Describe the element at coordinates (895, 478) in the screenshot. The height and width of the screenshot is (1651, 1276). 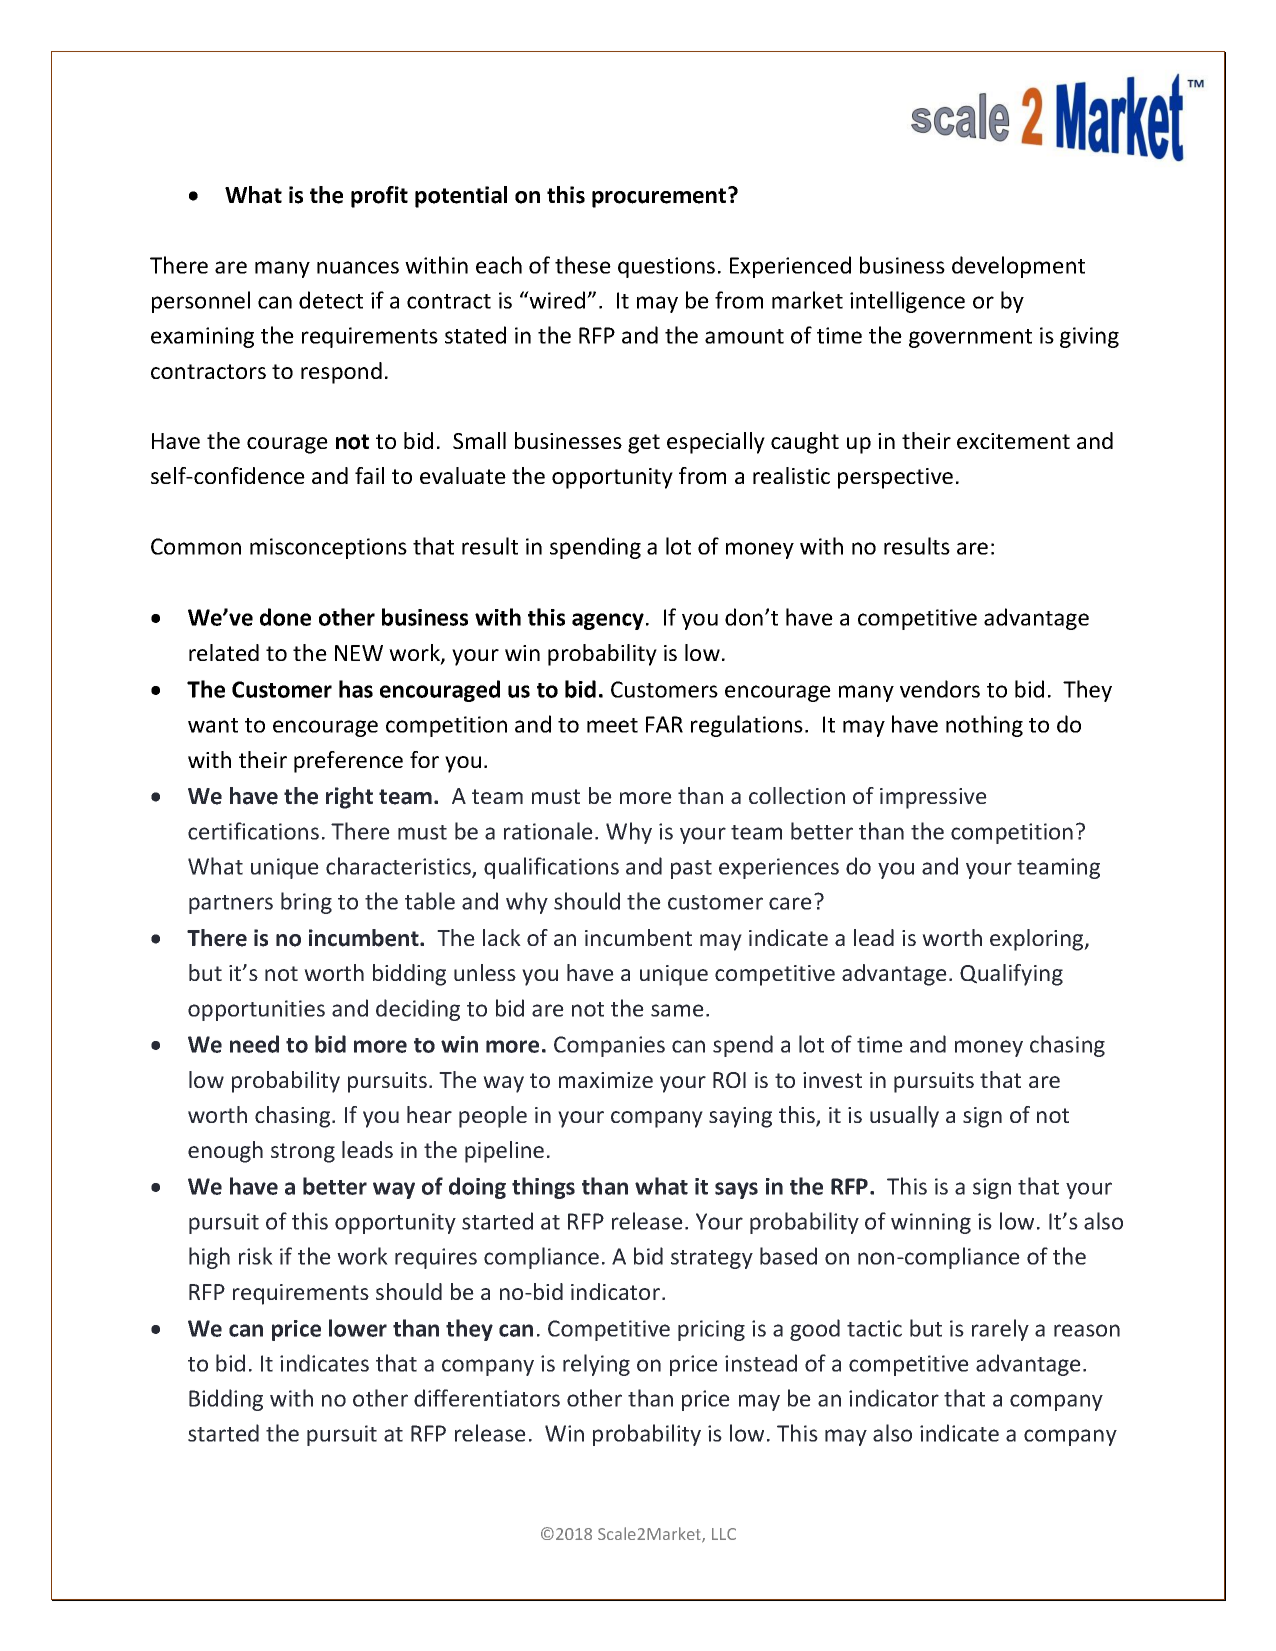
I see `perspective` at that location.
